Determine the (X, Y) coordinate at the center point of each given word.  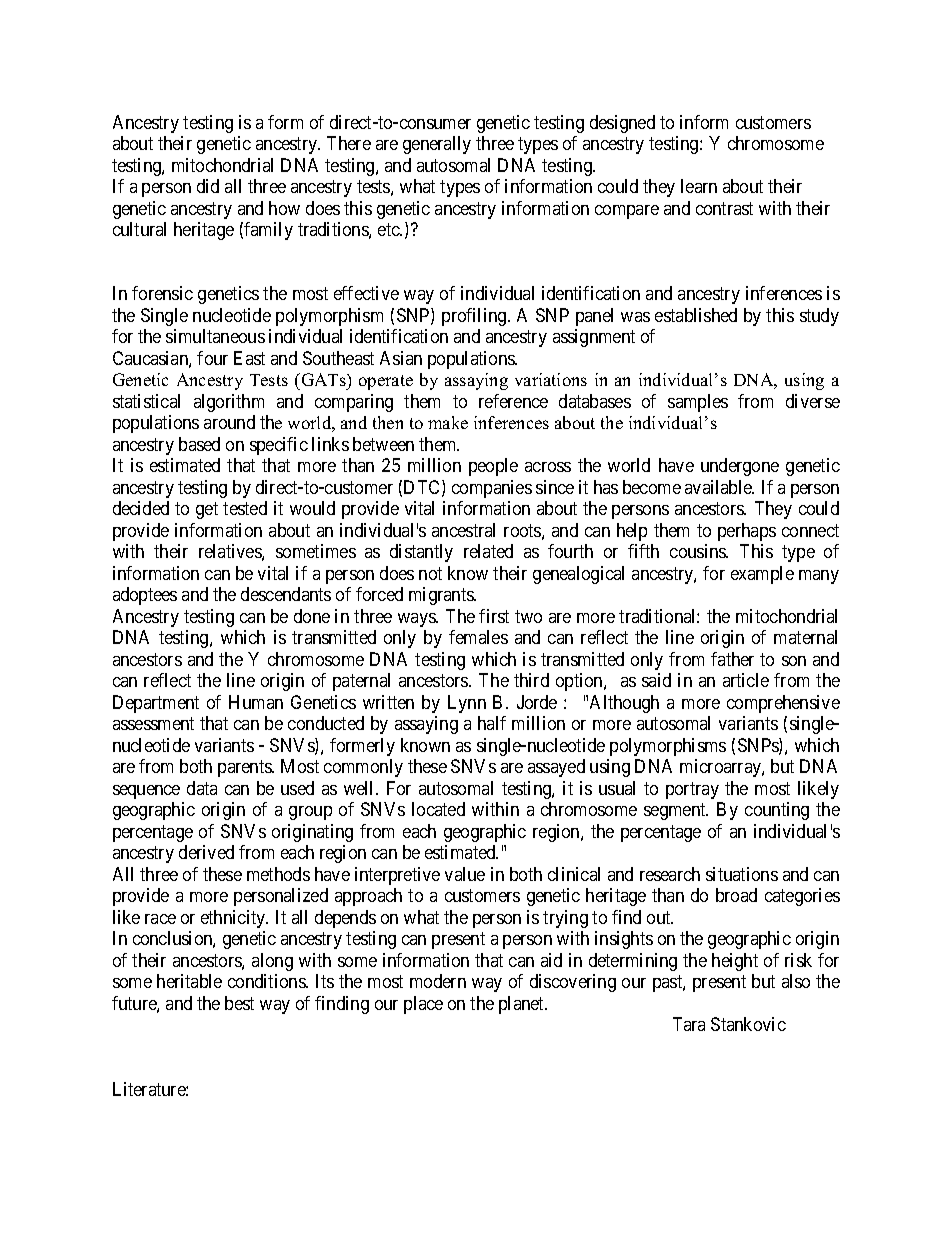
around (229, 422)
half (492, 723)
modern (438, 981)
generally (437, 145)
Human (256, 702)
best (239, 1003)
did (208, 186)
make (448, 422)
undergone (740, 467)
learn (699, 186)
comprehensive (783, 704)
